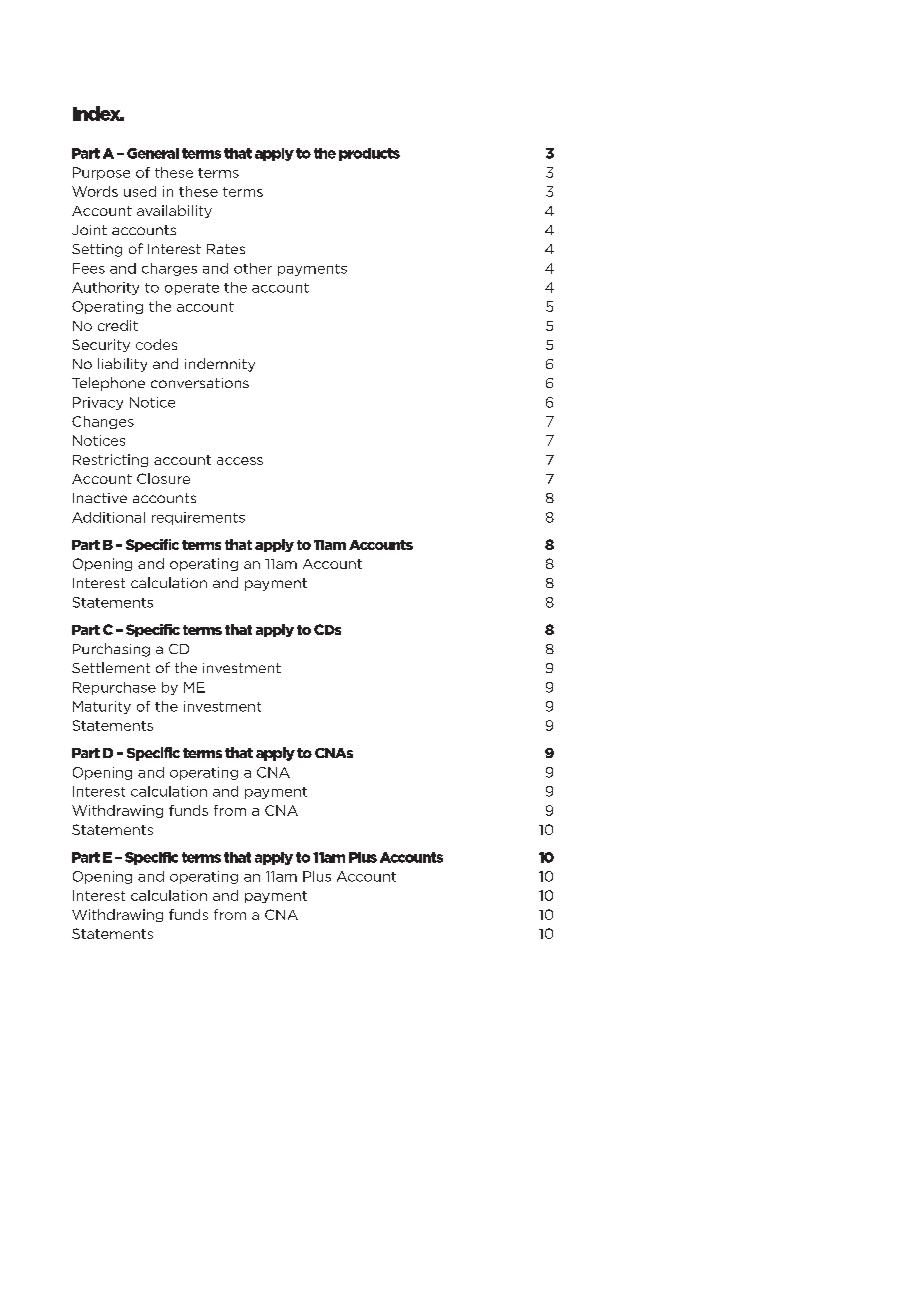 This document has width=924, height=1290. I want to click on Repurchase, so click(114, 688).
